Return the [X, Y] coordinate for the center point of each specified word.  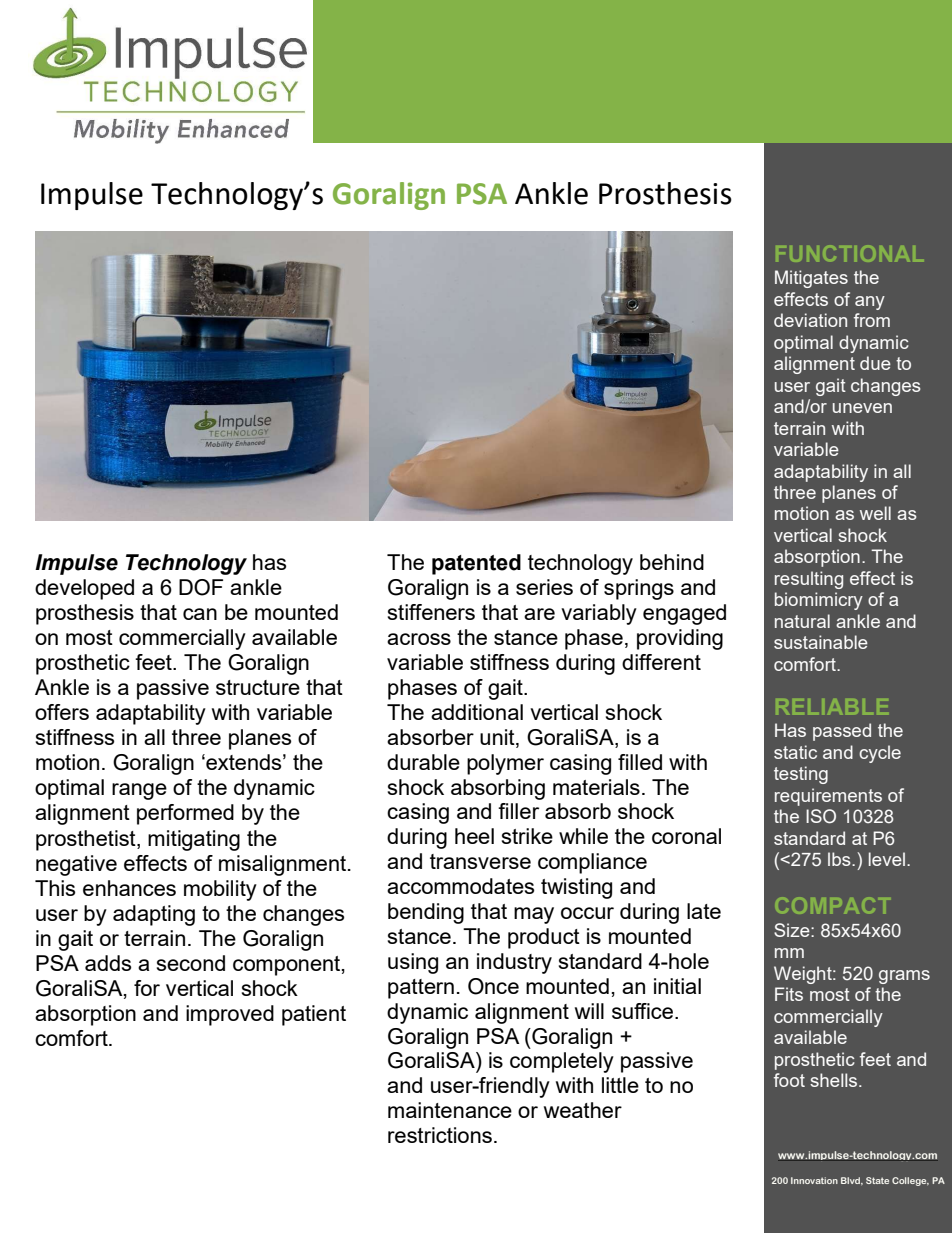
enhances [129, 888]
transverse [480, 861]
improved [230, 1015]
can [200, 614]
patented [476, 564]
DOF [201, 587]
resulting [809, 580]
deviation [810, 320]
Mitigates [811, 279]
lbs [840, 859]
